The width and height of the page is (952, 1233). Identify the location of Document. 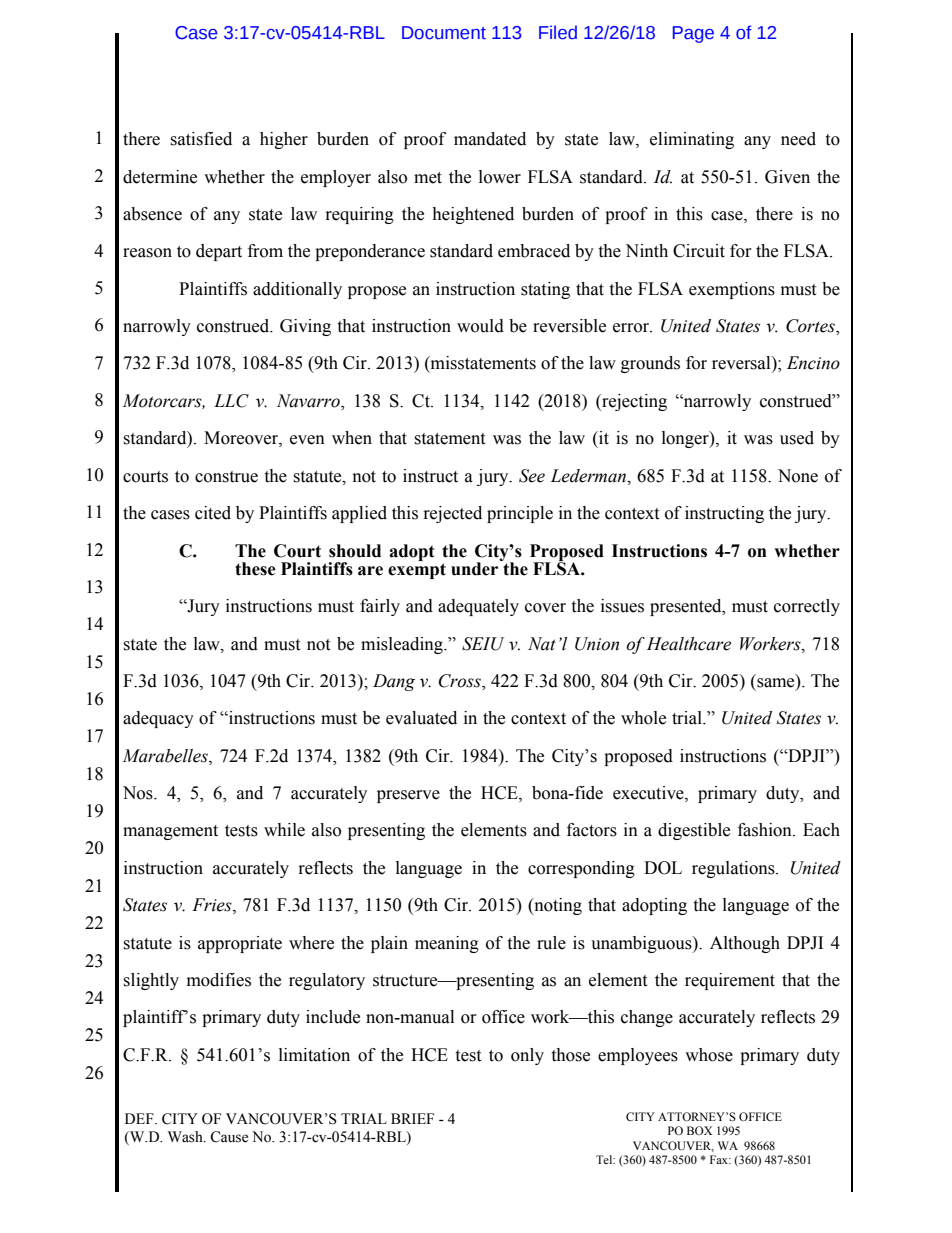
(444, 33).
